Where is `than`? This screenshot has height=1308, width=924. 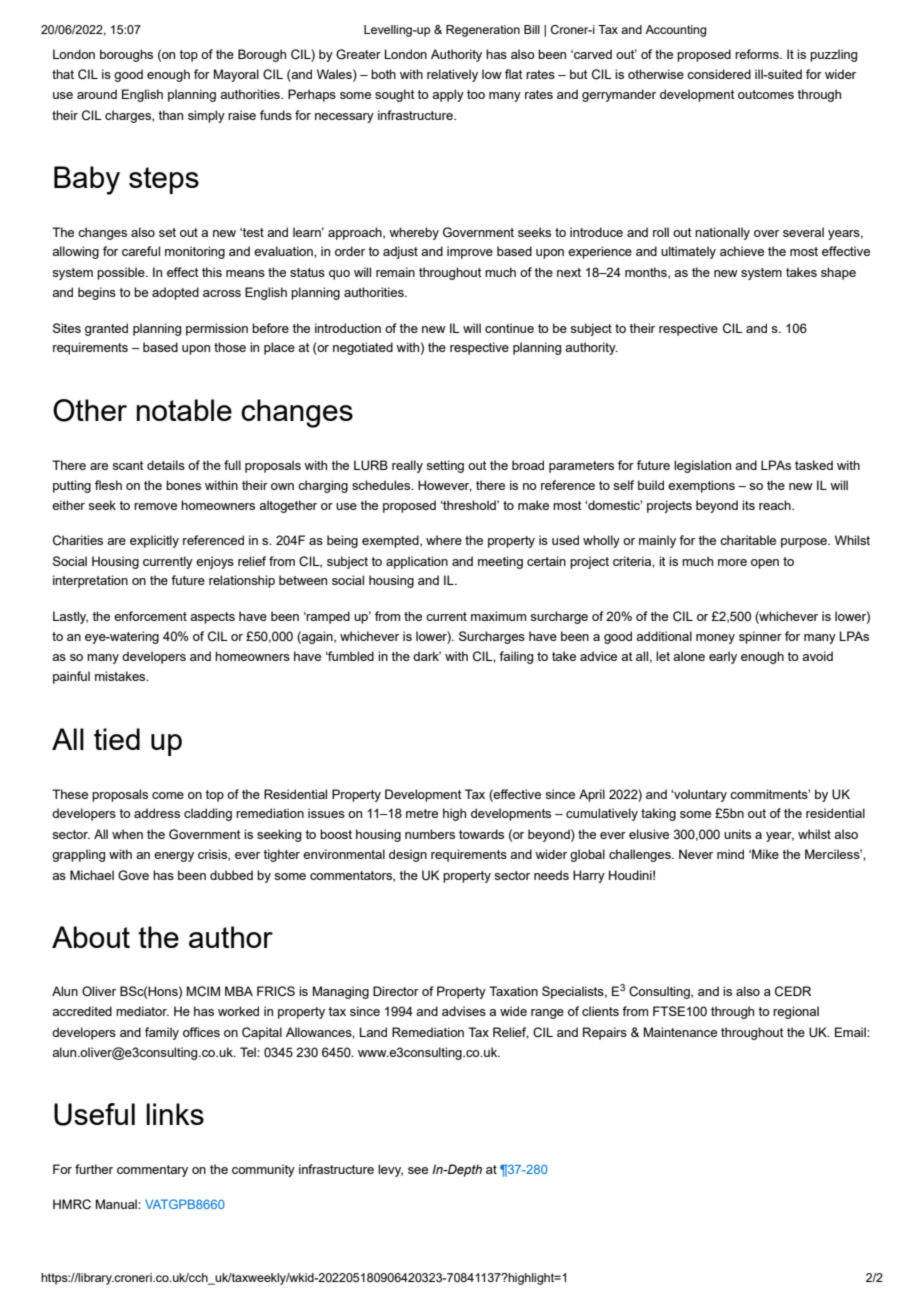
than is located at coordinates (170, 115).
